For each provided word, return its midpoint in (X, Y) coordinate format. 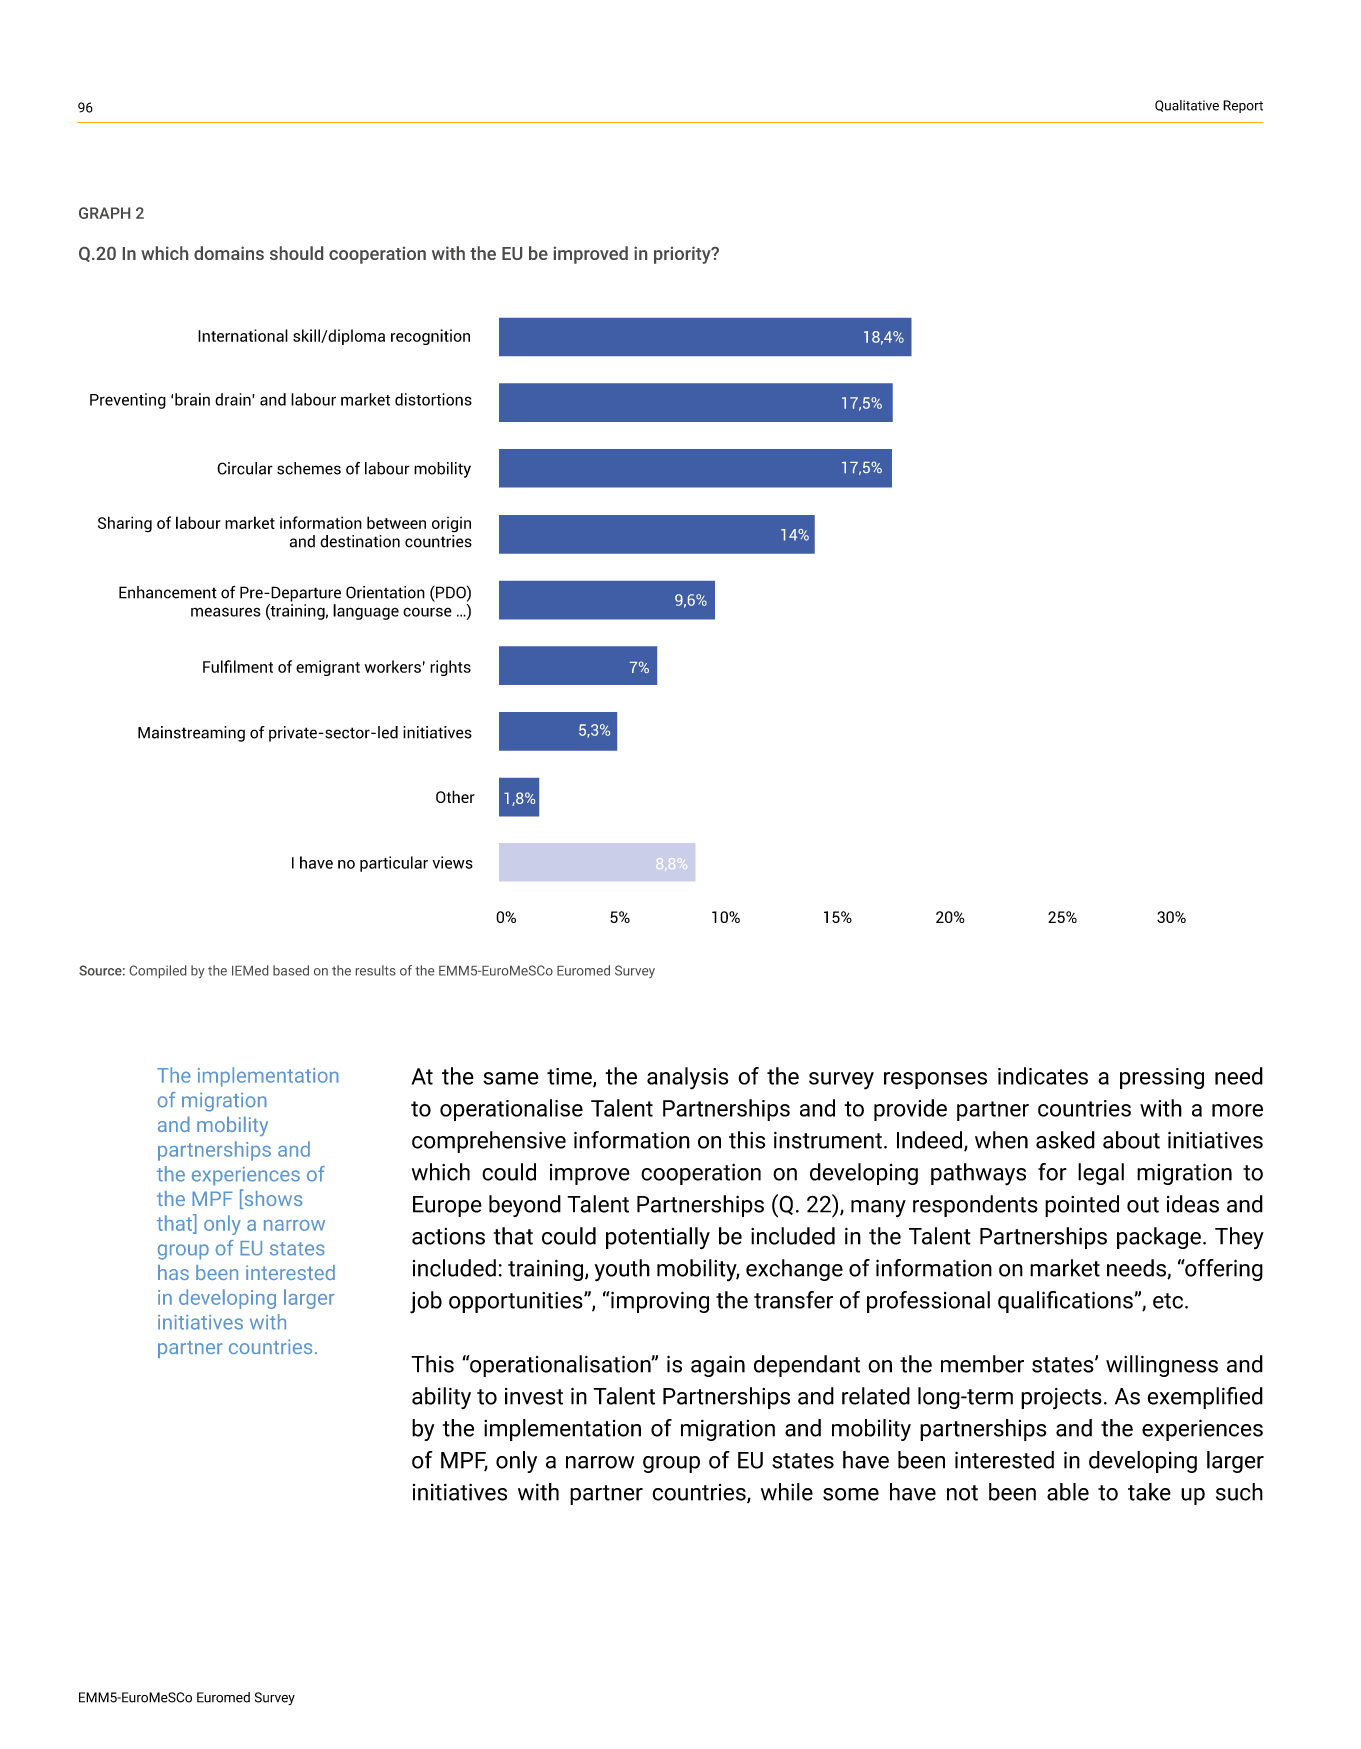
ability (441, 1398)
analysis (687, 1078)
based (291, 970)
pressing (1162, 1078)
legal (1101, 1174)
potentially (658, 1238)
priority (683, 255)
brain (192, 399)
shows (272, 1199)
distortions (433, 399)
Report (1243, 106)
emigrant (328, 668)
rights (450, 668)
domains (229, 253)
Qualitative (1187, 106)
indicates (1043, 1076)
